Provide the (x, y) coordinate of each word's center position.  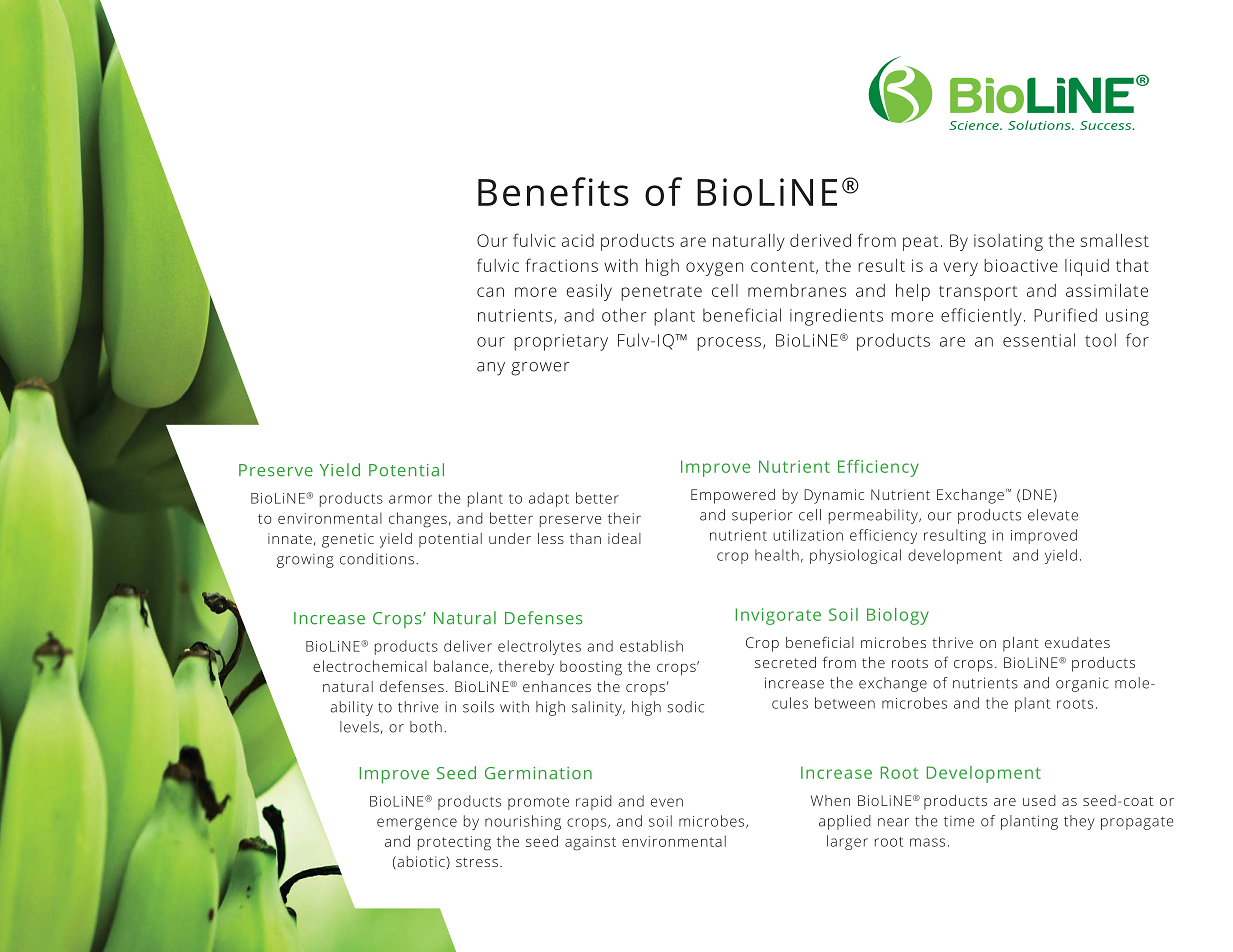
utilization (808, 535)
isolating (1008, 242)
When (830, 800)
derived (820, 240)
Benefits (553, 191)
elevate (1053, 515)
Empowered (733, 496)
